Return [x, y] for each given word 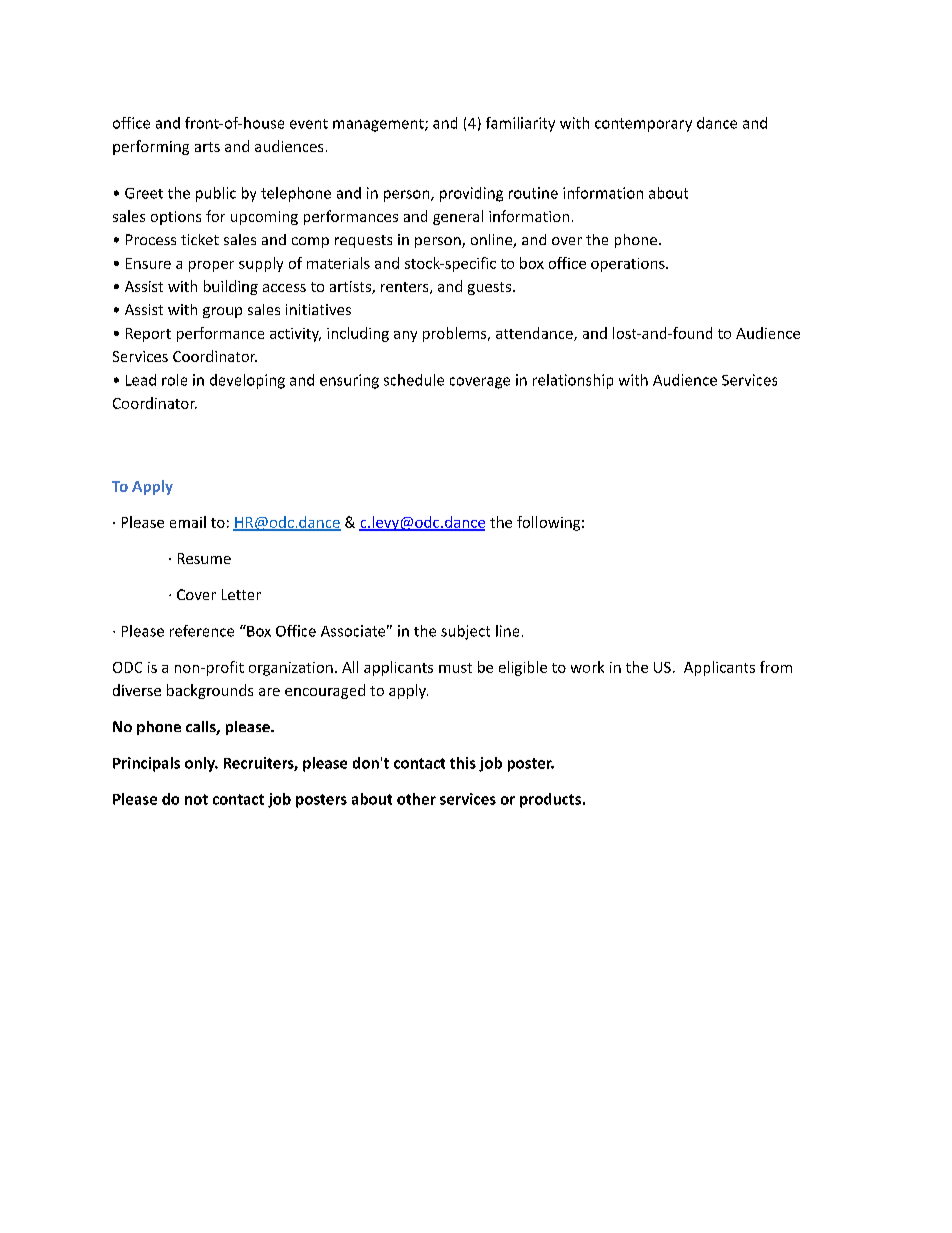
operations [629, 265]
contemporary [643, 125]
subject [465, 632]
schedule [414, 380]
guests [491, 288]
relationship [573, 381]
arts [207, 147]
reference [202, 631]
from [776, 667]
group [222, 312]
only [201, 764]
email [188, 522]
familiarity [520, 124]
